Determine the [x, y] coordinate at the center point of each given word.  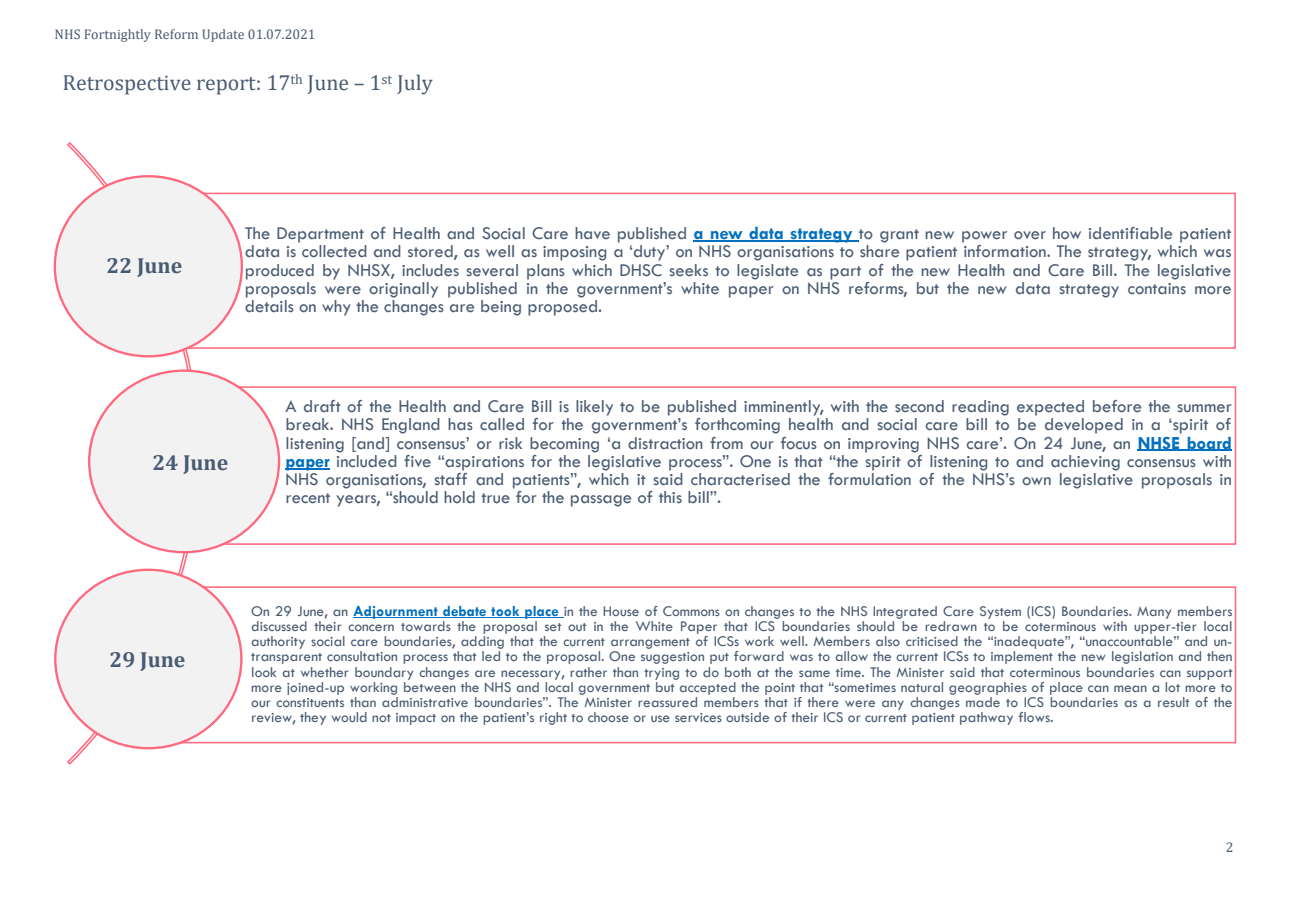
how [1067, 233]
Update [223, 35]
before [1117, 406]
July [415, 84]
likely [594, 408]
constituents [310, 702]
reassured [667, 702]
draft [322, 406]
